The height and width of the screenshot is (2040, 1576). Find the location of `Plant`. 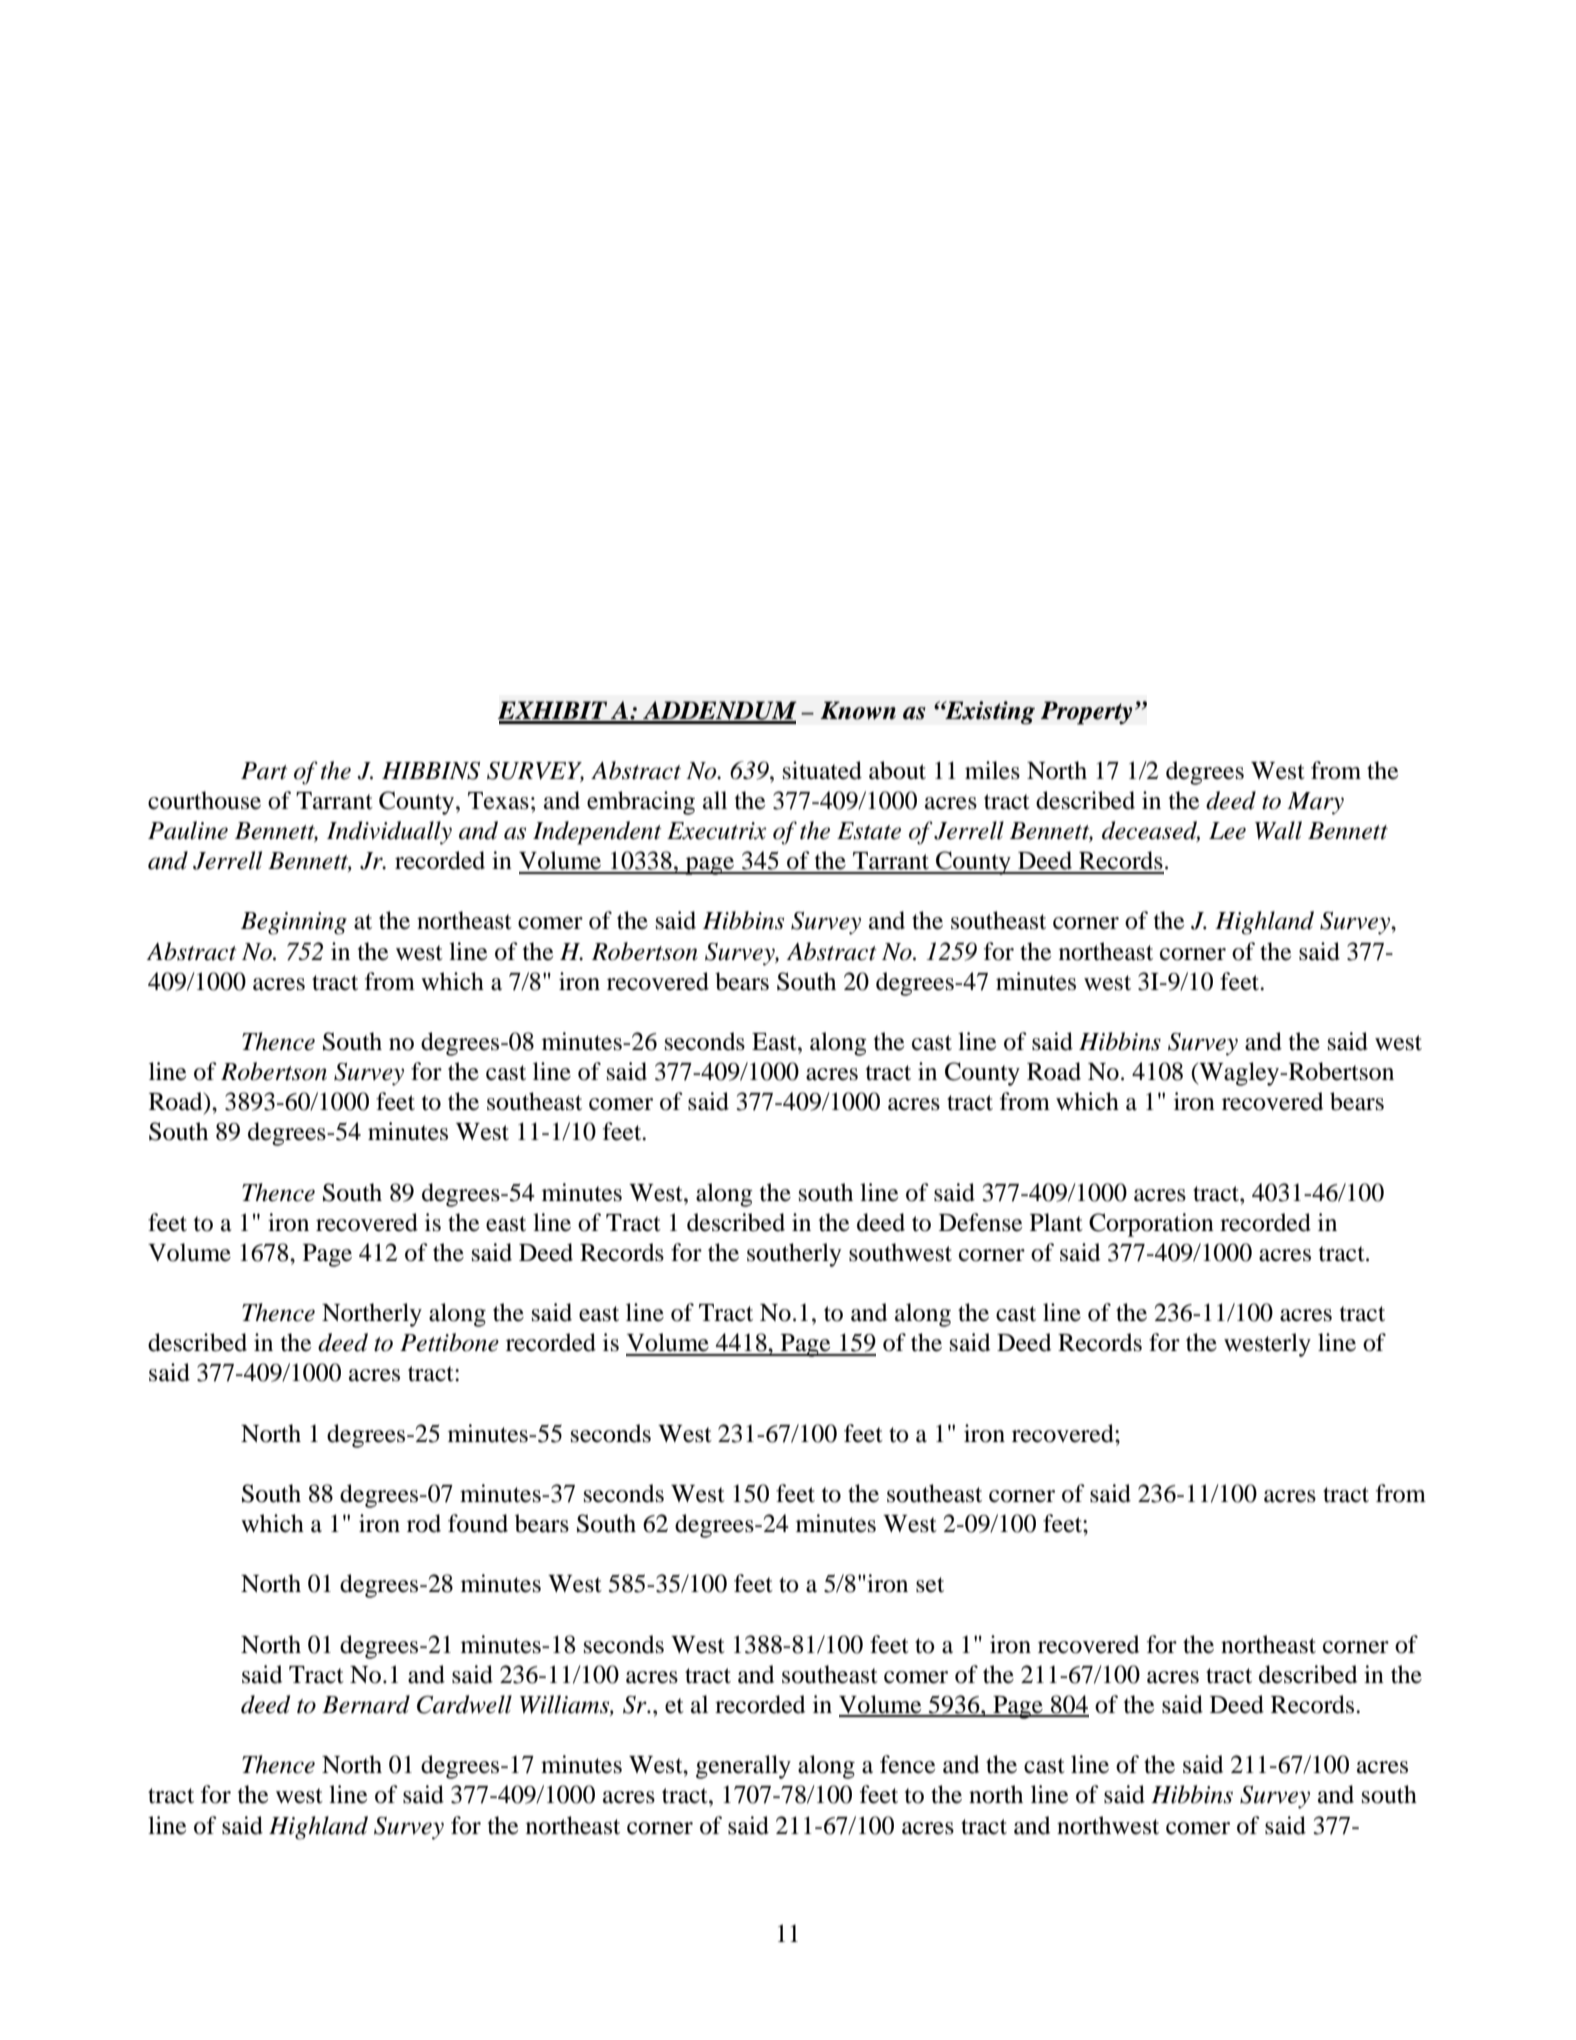

Plant is located at coordinates (1056, 1222).
